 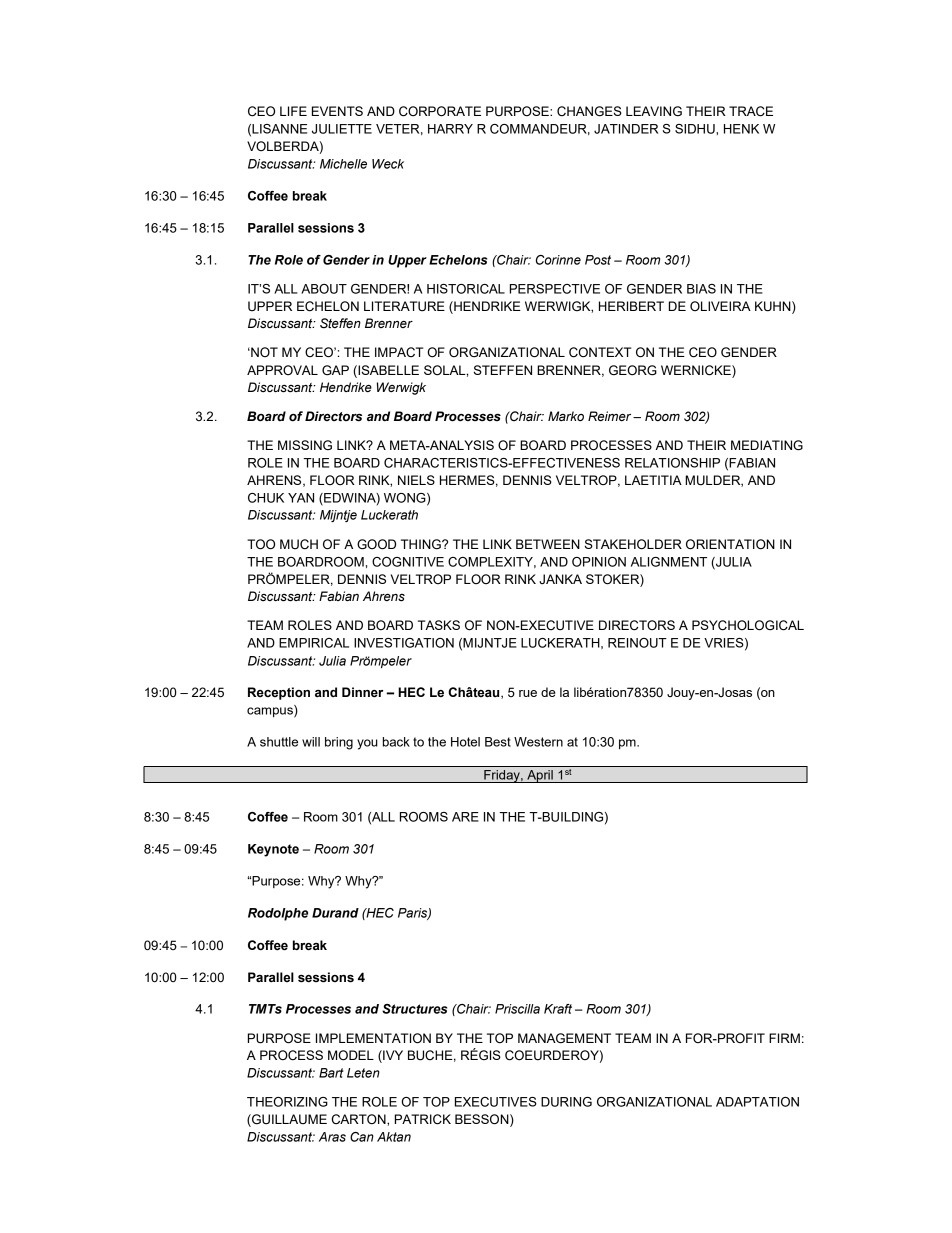 I want to click on HARRY, so click(x=450, y=129).
